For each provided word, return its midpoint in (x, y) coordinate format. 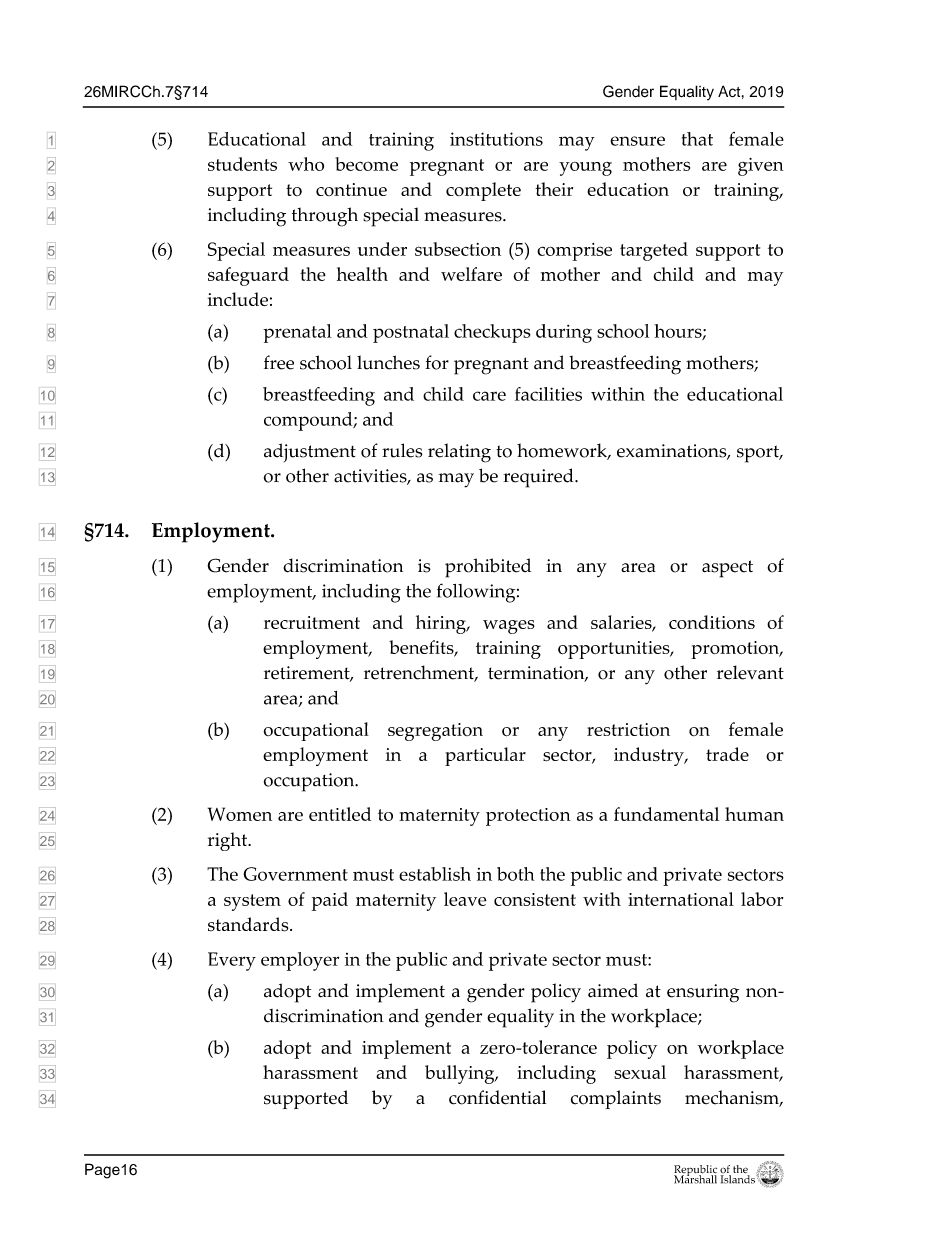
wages (509, 627)
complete (483, 191)
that (697, 139)
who (306, 164)
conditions (712, 622)
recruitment (312, 622)
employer (300, 961)
